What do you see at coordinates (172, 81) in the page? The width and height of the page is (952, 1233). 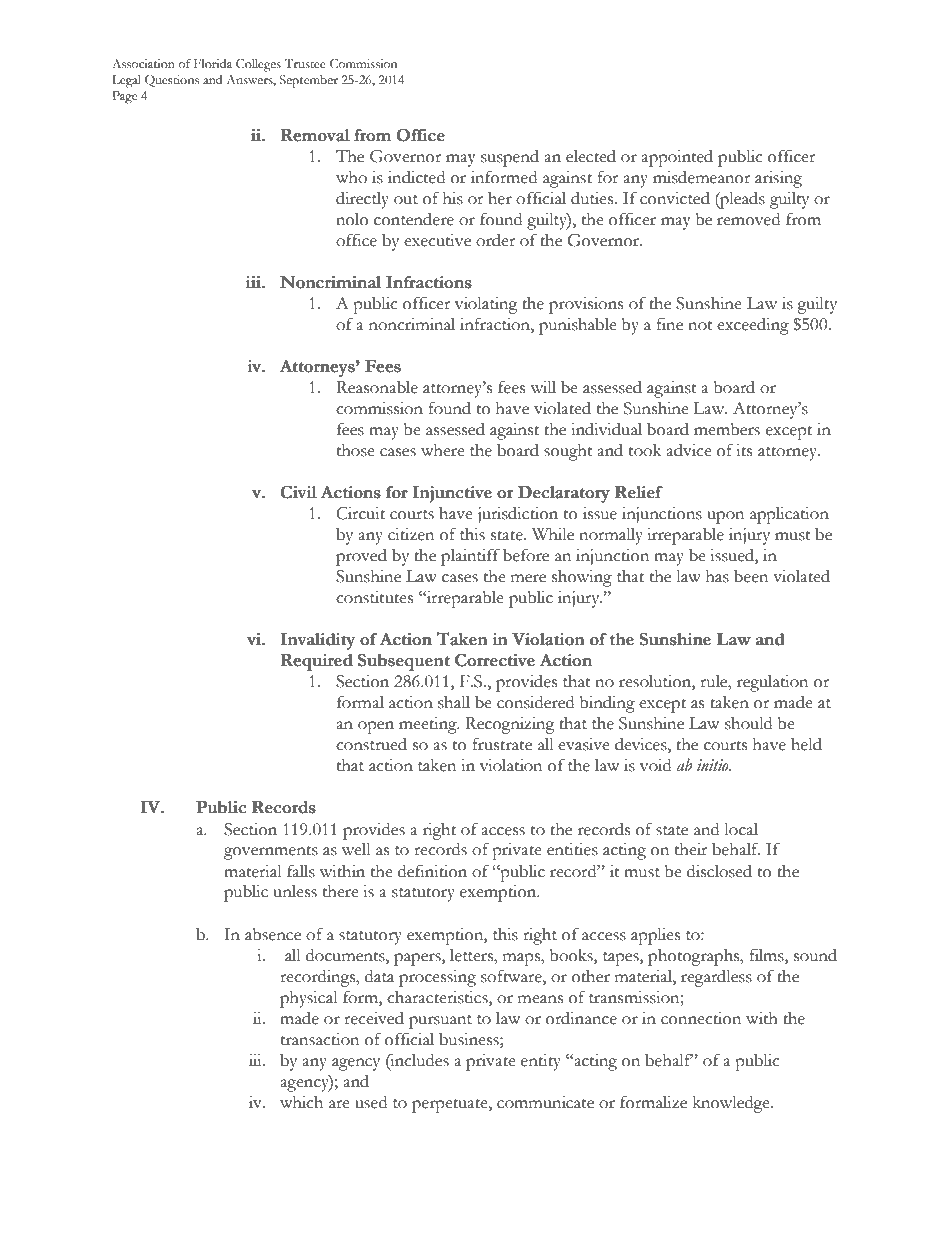 I see `Questions` at bounding box center [172, 81].
